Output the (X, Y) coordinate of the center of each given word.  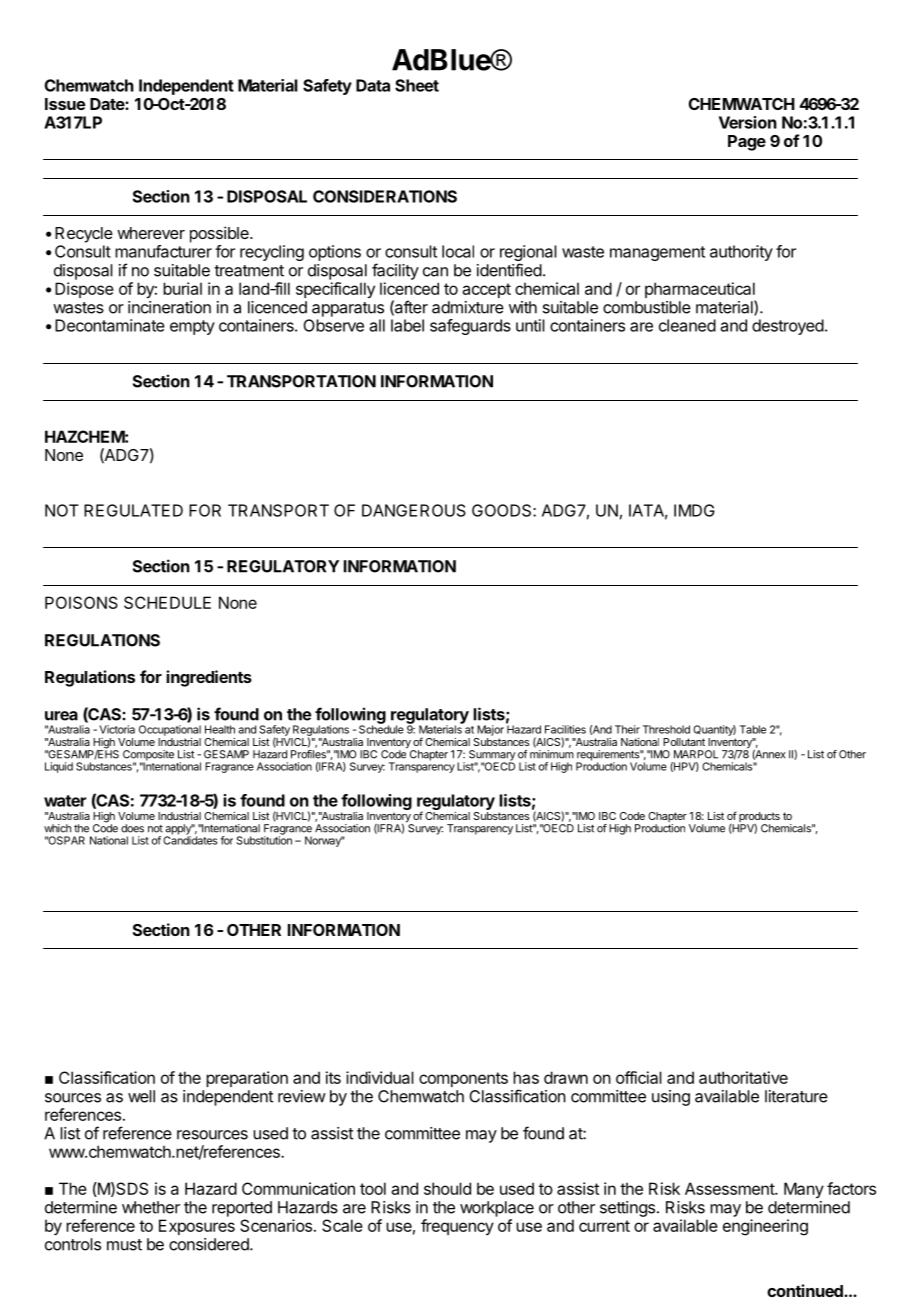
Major (490, 730)
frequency (457, 1227)
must (124, 1245)
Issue (65, 104)
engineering (765, 1227)
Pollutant (684, 742)
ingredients (209, 678)
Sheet (417, 85)
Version (748, 122)
